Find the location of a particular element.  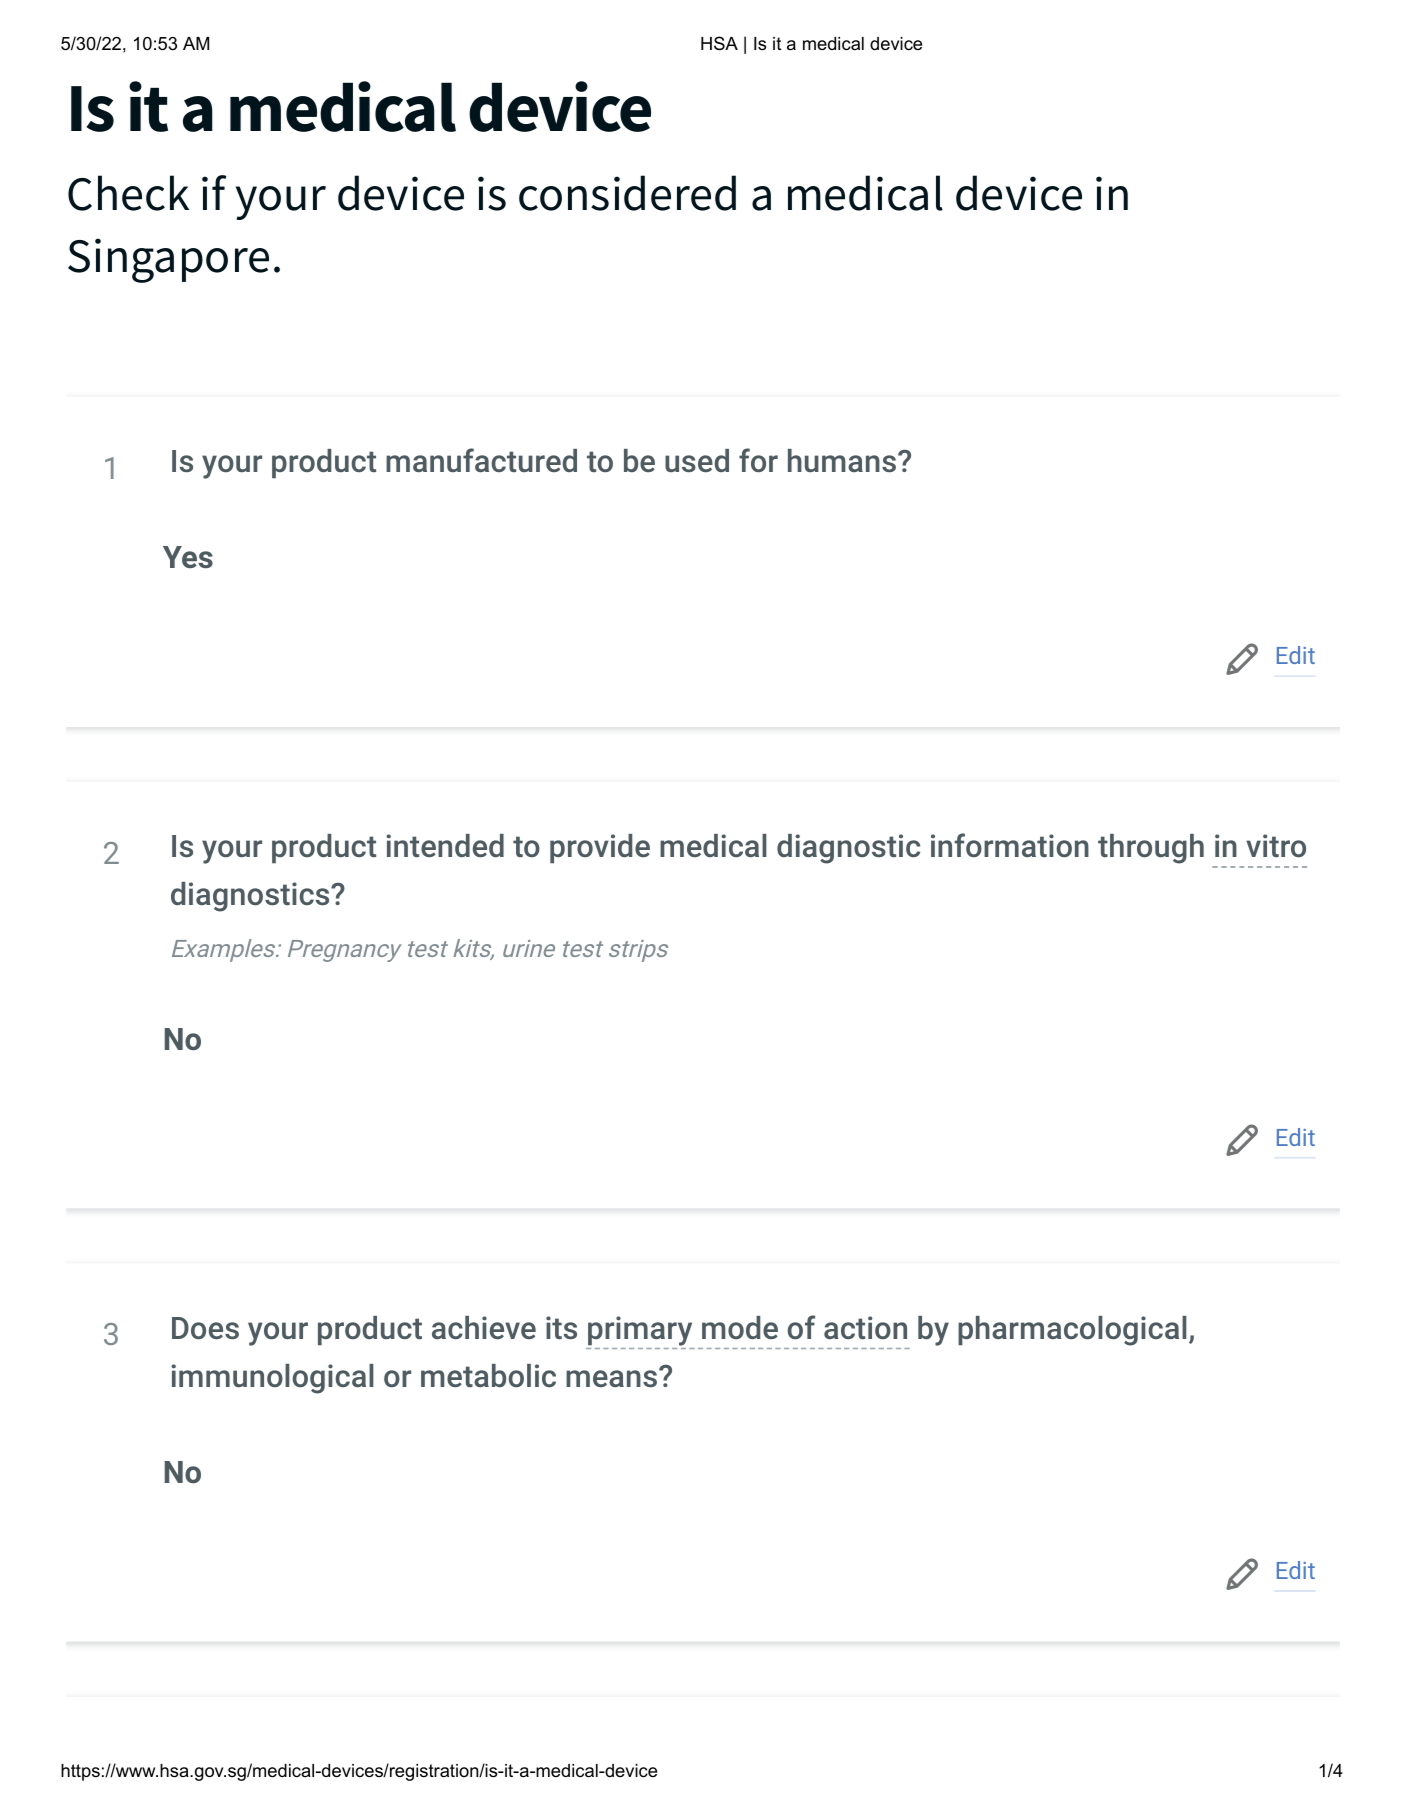

considered is located at coordinates (627, 193).
